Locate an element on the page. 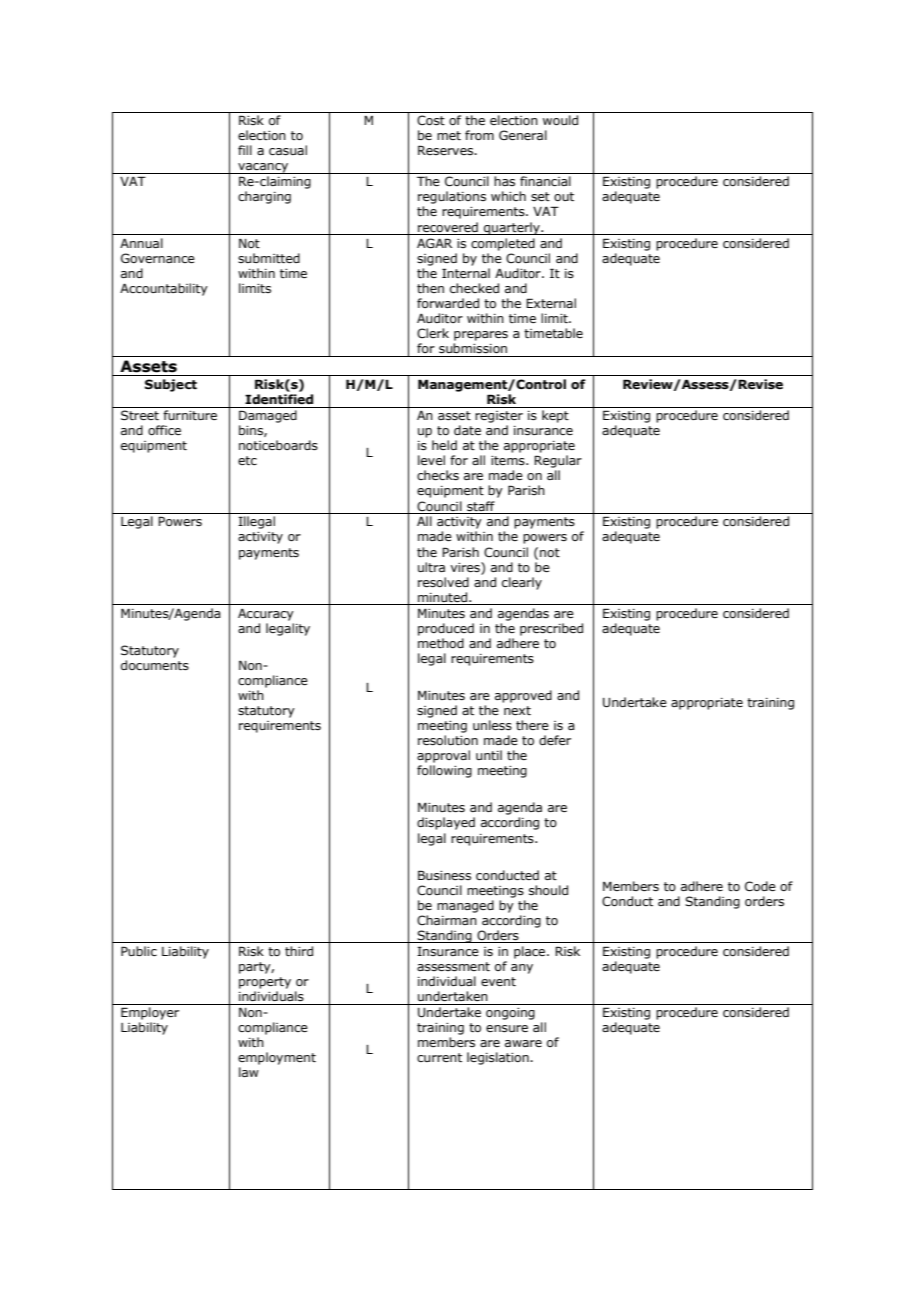 The width and height of the page is (924, 1308). Reserves is located at coordinates (447, 150).
